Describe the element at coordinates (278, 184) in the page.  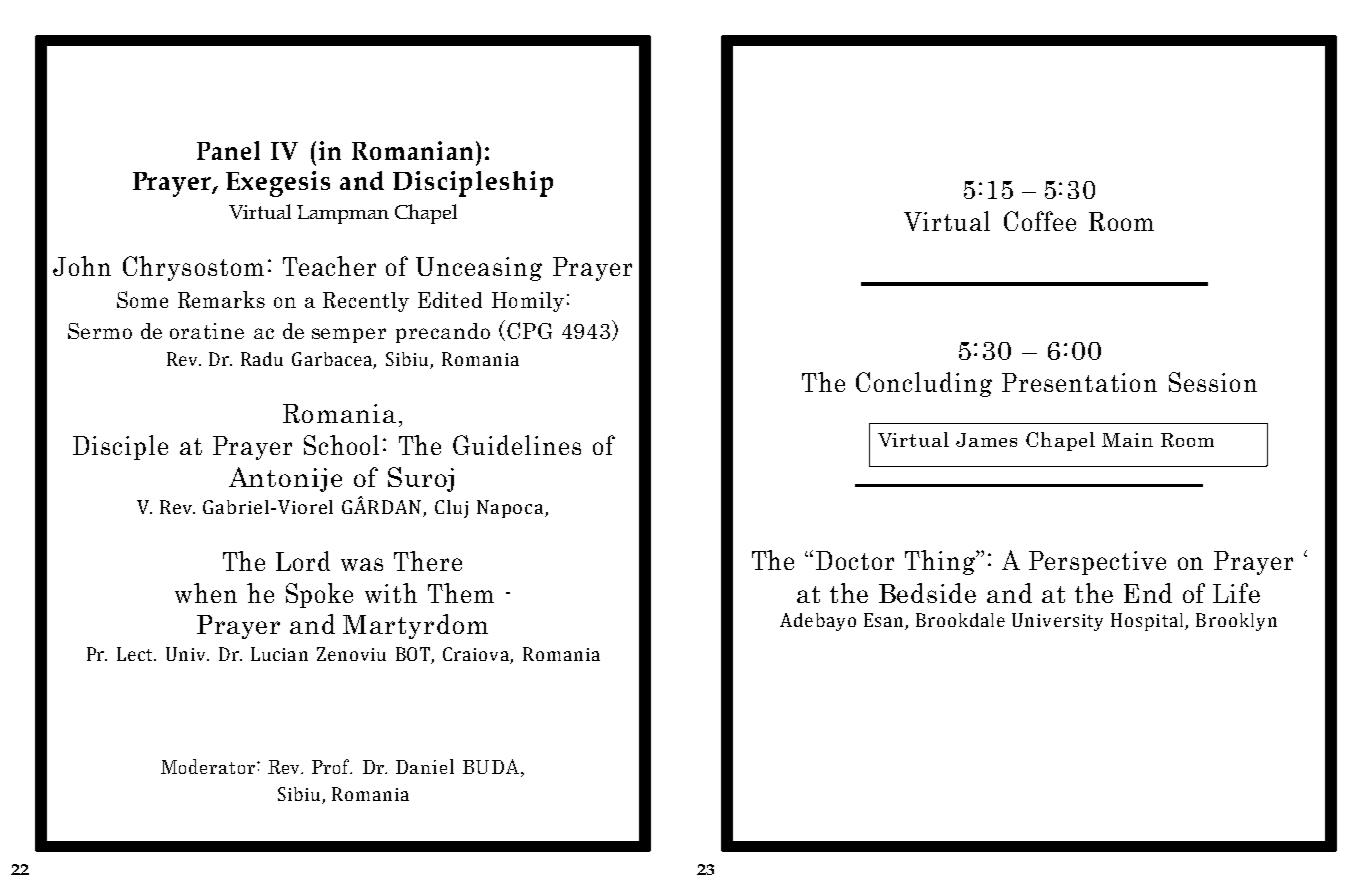
I see `Exegesis` at that location.
